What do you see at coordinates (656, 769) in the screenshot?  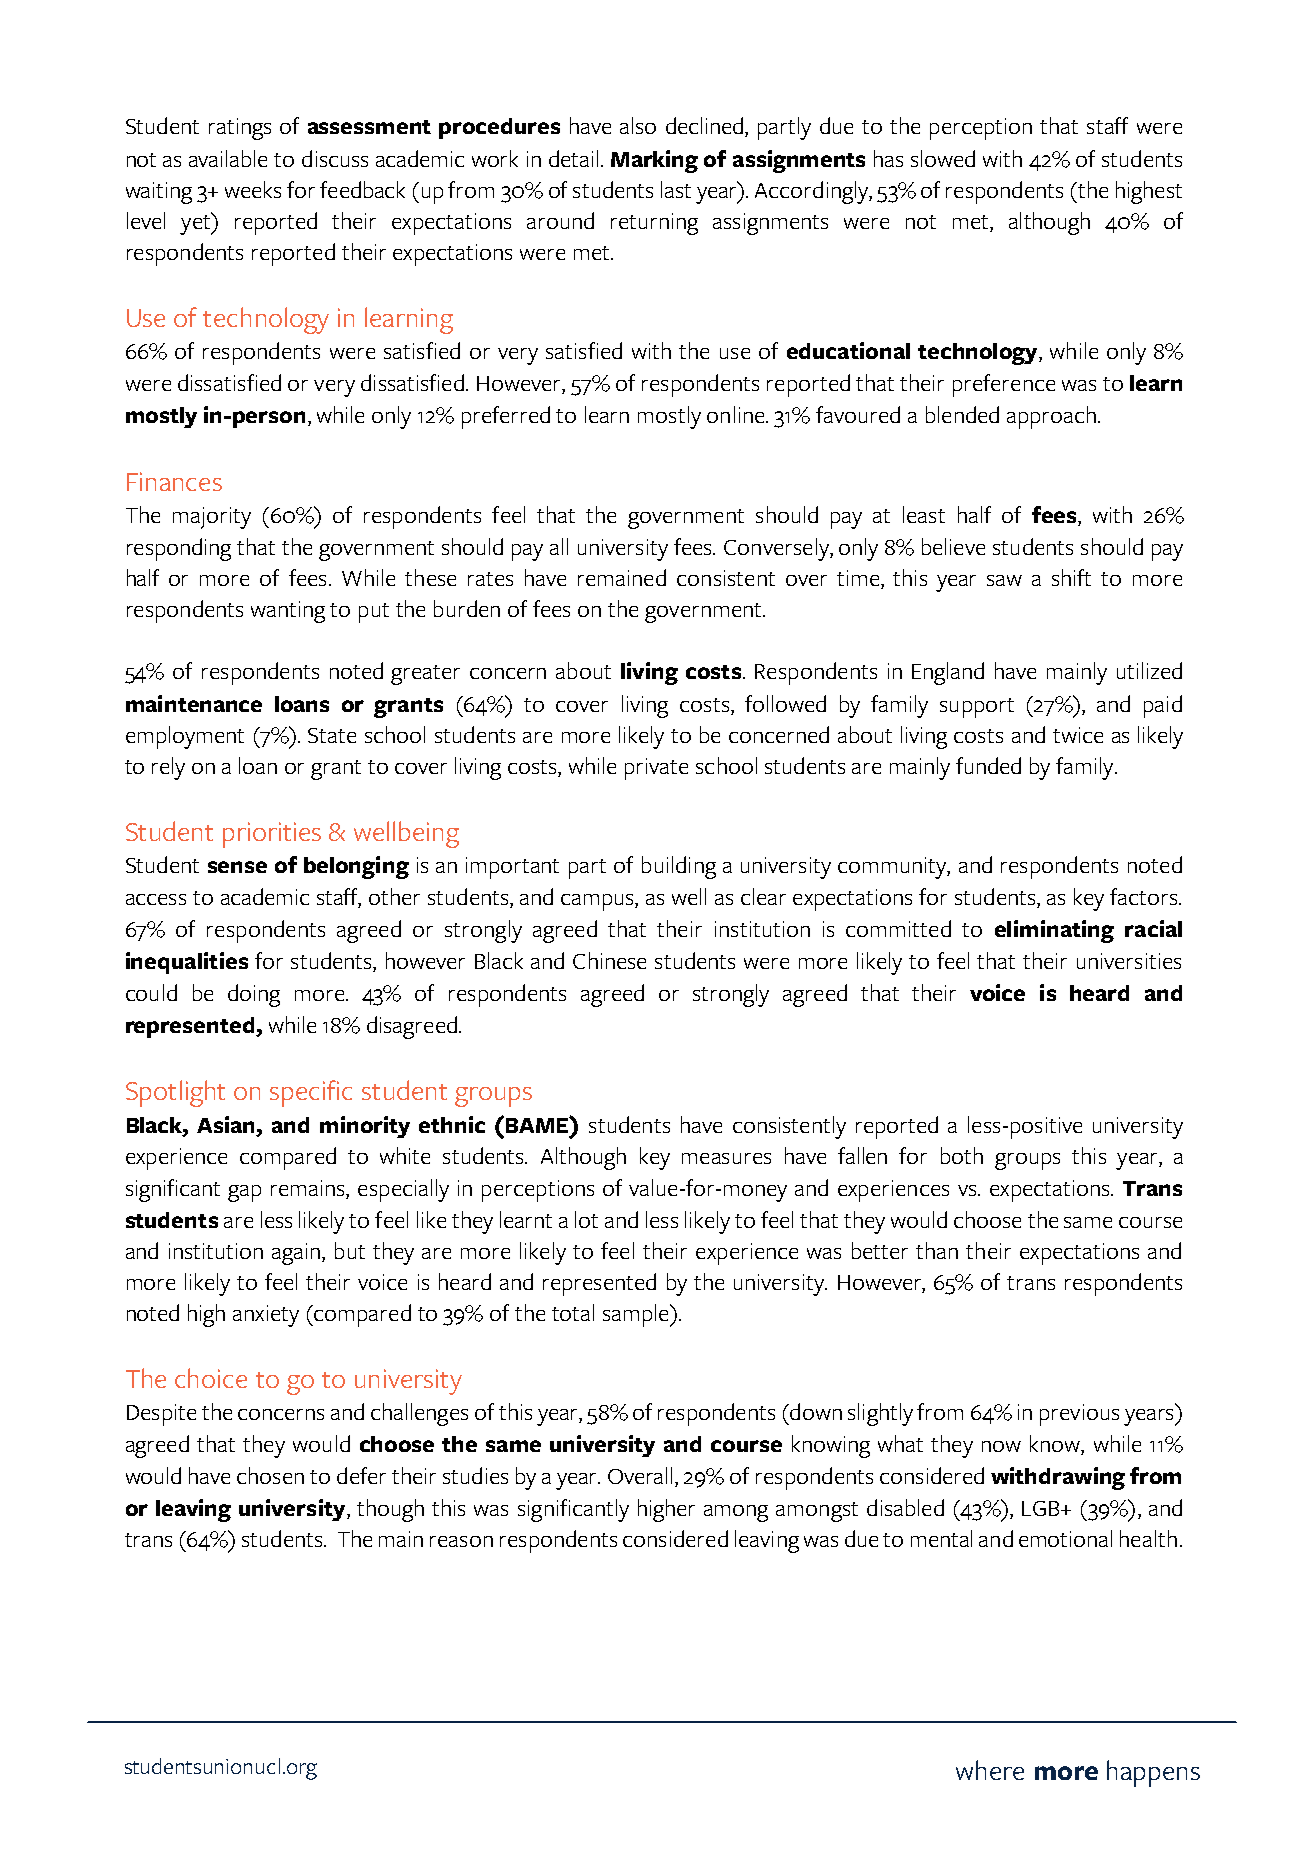 I see `private` at bounding box center [656, 769].
